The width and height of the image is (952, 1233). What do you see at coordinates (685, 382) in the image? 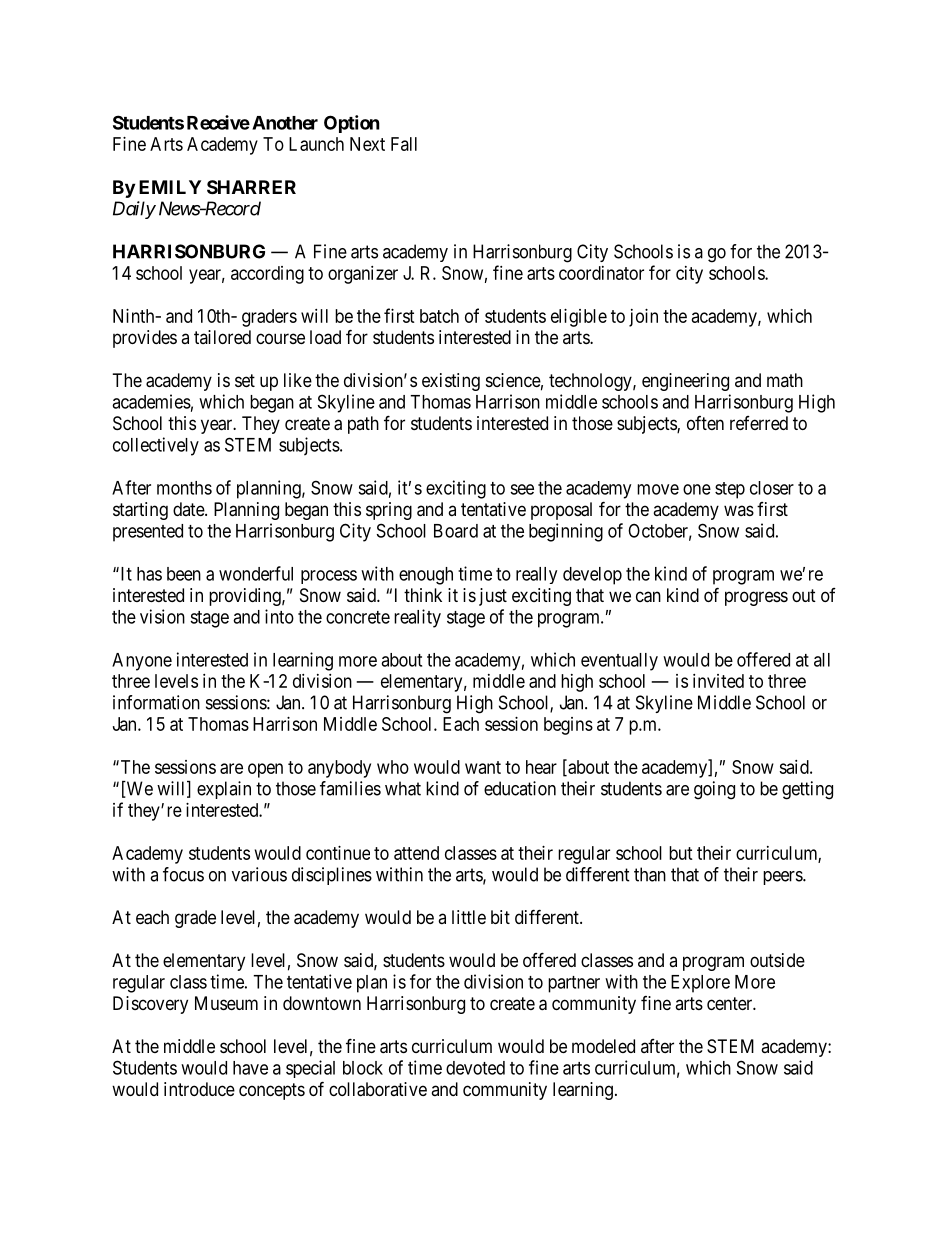
I see `engineering` at bounding box center [685, 382].
